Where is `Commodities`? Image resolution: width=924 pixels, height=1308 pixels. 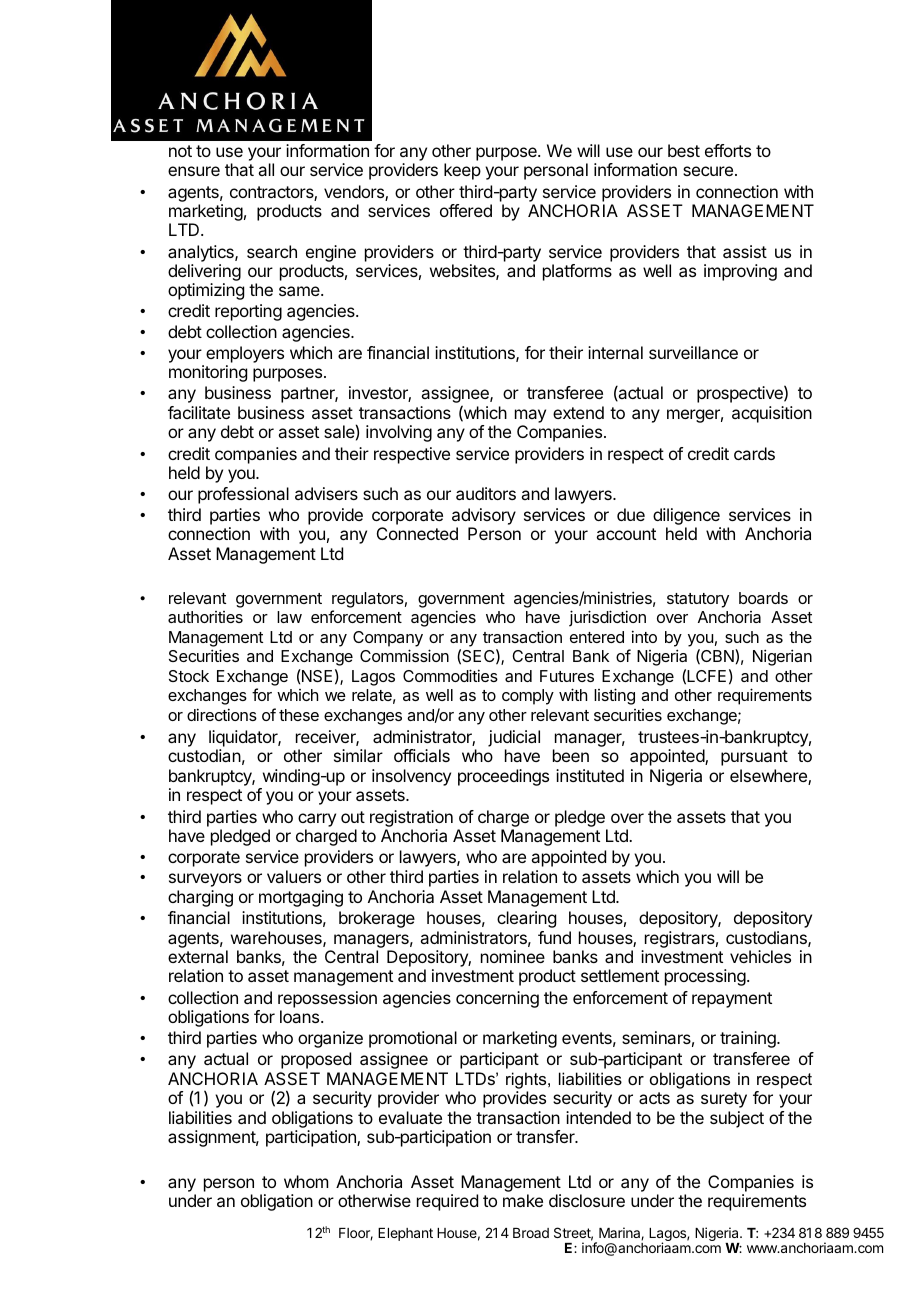 Commodities is located at coordinates (450, 675).
